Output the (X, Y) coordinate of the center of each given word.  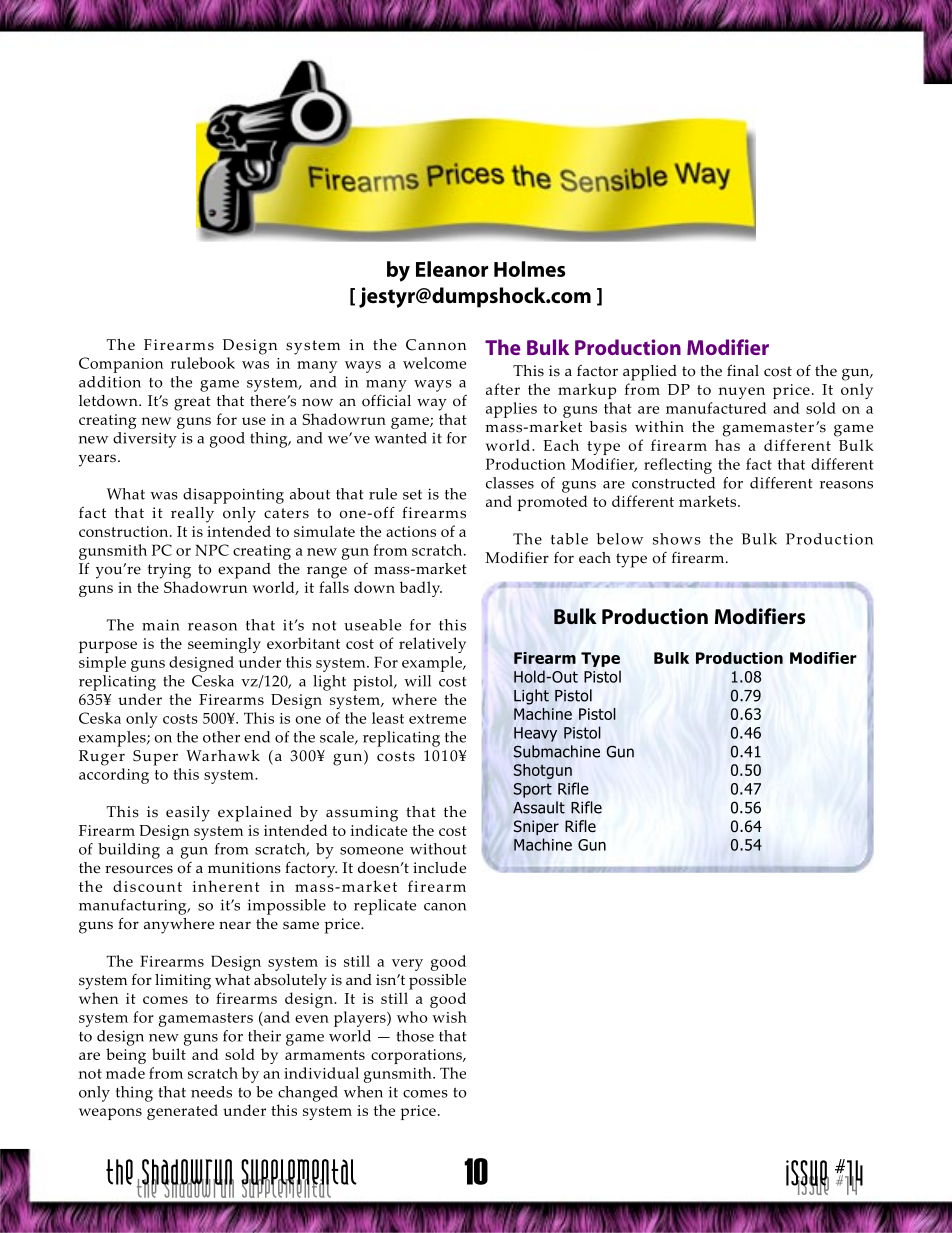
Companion (121, 365)
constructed (673, 483)
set (412, 495)
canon (445, 907)
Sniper (536, 827)
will (417, 681)
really (192, 515)
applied (650, 373)
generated (182, 1112)
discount (147, 886)
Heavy (535, 734)
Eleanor (452, 269)
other (221, 737)
